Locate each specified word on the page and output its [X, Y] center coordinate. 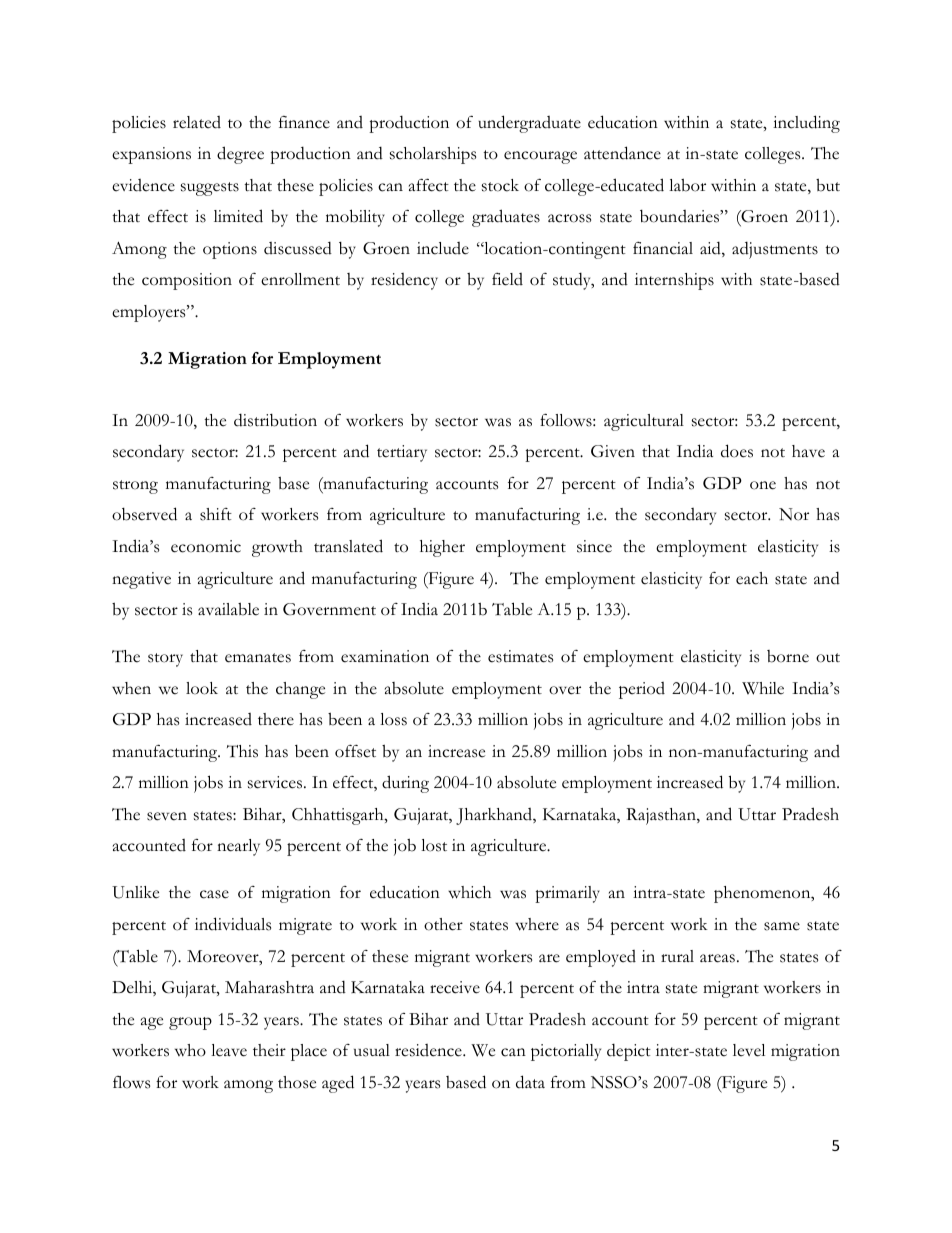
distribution [275, 420]
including [806, 124]
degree [240, 155]
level [749, 1050]
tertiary [402, 453]
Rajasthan [662, 816]
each [752, 578]
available [228, 609]
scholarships [433, 155]
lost [434, 845]
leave [229, 1050]
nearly [238, 847]
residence [429, 1050]
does [737, 451]
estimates [520, 656]
